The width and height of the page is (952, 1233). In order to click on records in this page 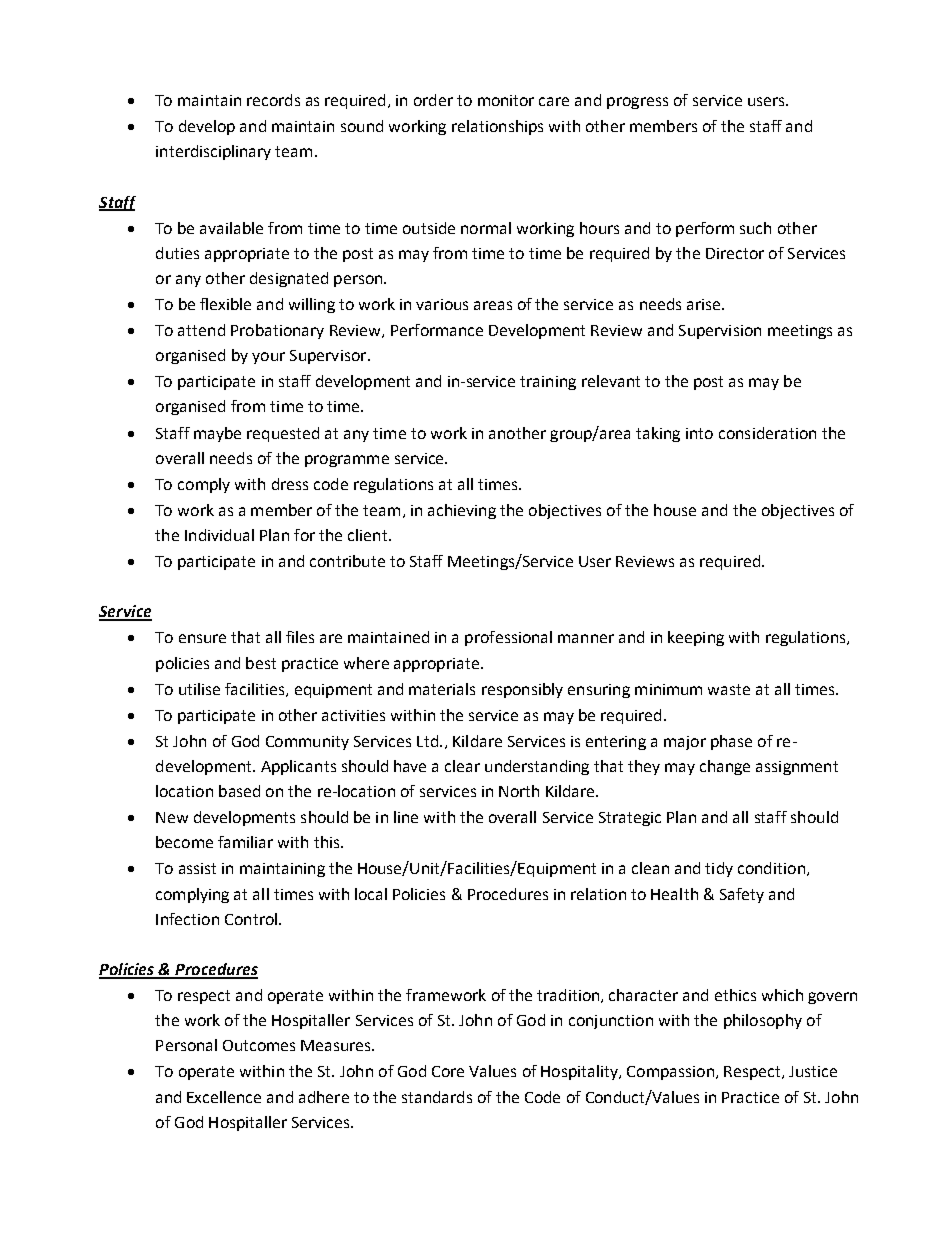, I will do `click(273, 100)`.
